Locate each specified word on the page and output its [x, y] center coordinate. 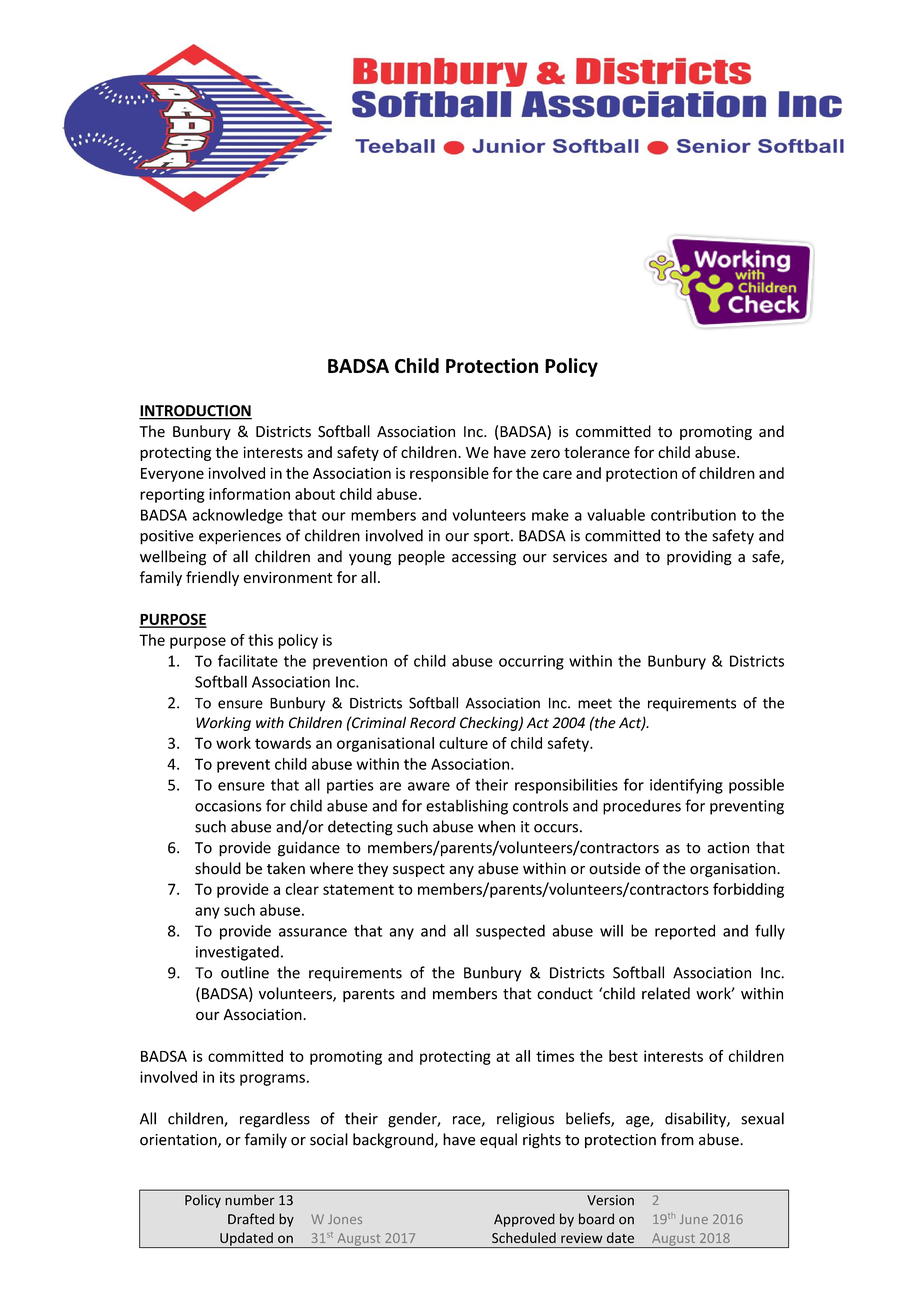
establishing [467, 807]
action [728, 848]
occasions [228, 806]
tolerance [597, 452]
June [694, 1219]
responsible [449, 474]
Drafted [251, 1219]
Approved [524, 1220]
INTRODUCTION [195, 412]
